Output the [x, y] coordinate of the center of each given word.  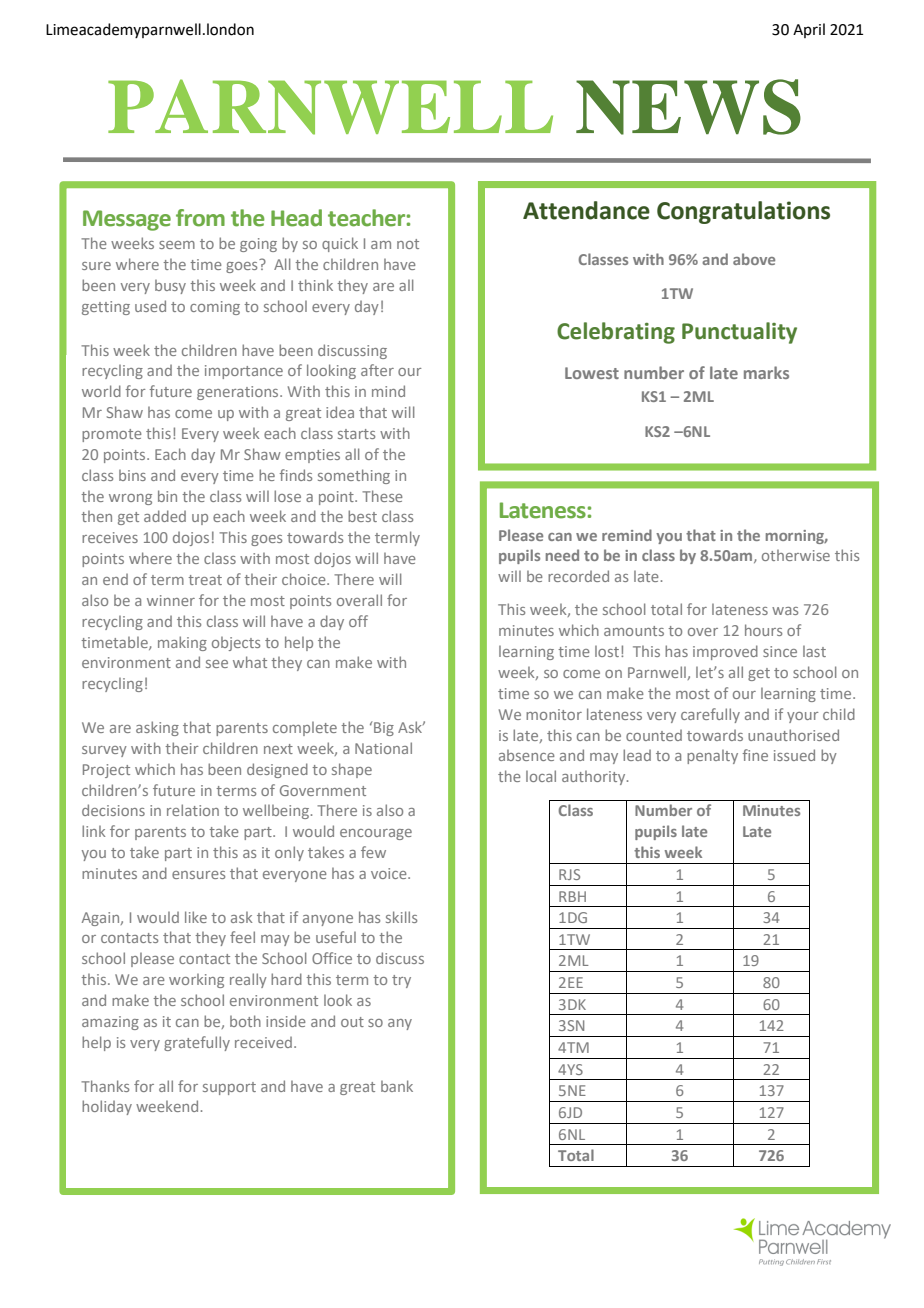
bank [397, 1086]
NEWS [688, 107]
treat [205, 580]
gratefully [197, 1043]
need [562, 555]
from [200, 218]
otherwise [796, 555]
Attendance [586, 210]
